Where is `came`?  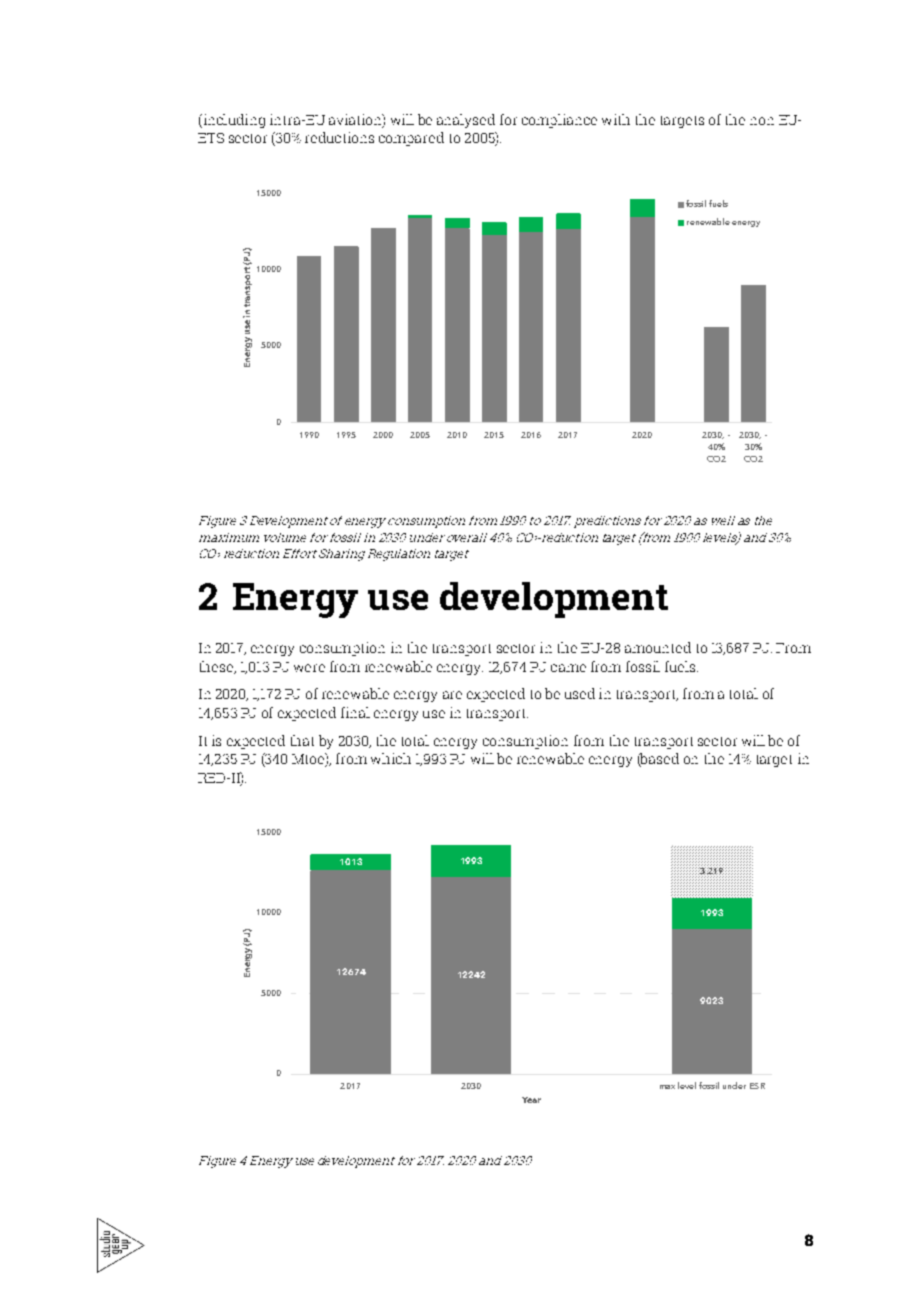 came is located at coordinates (568, 668).
